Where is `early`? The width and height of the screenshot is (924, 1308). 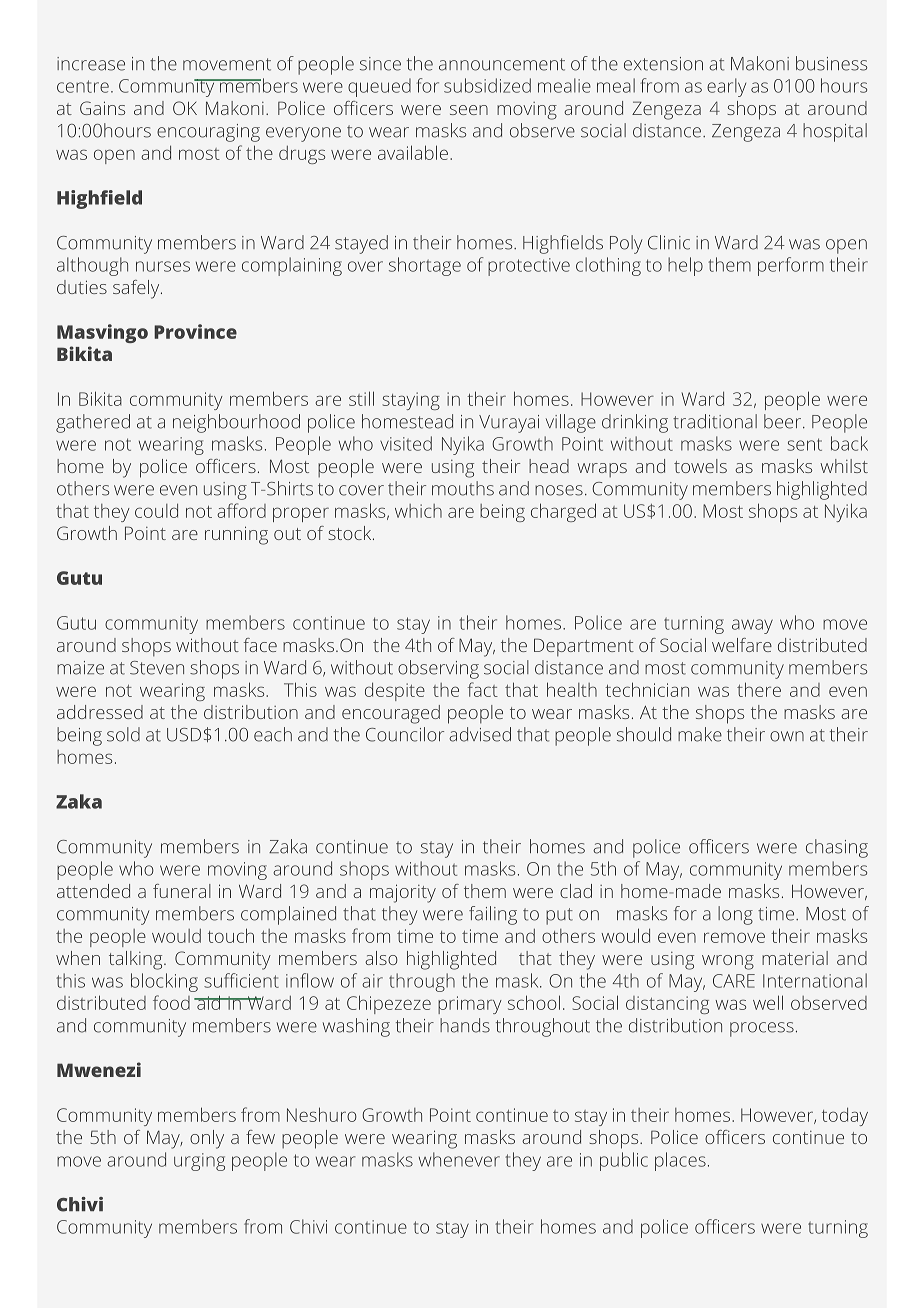
early is located at coordinates (726, 87).
